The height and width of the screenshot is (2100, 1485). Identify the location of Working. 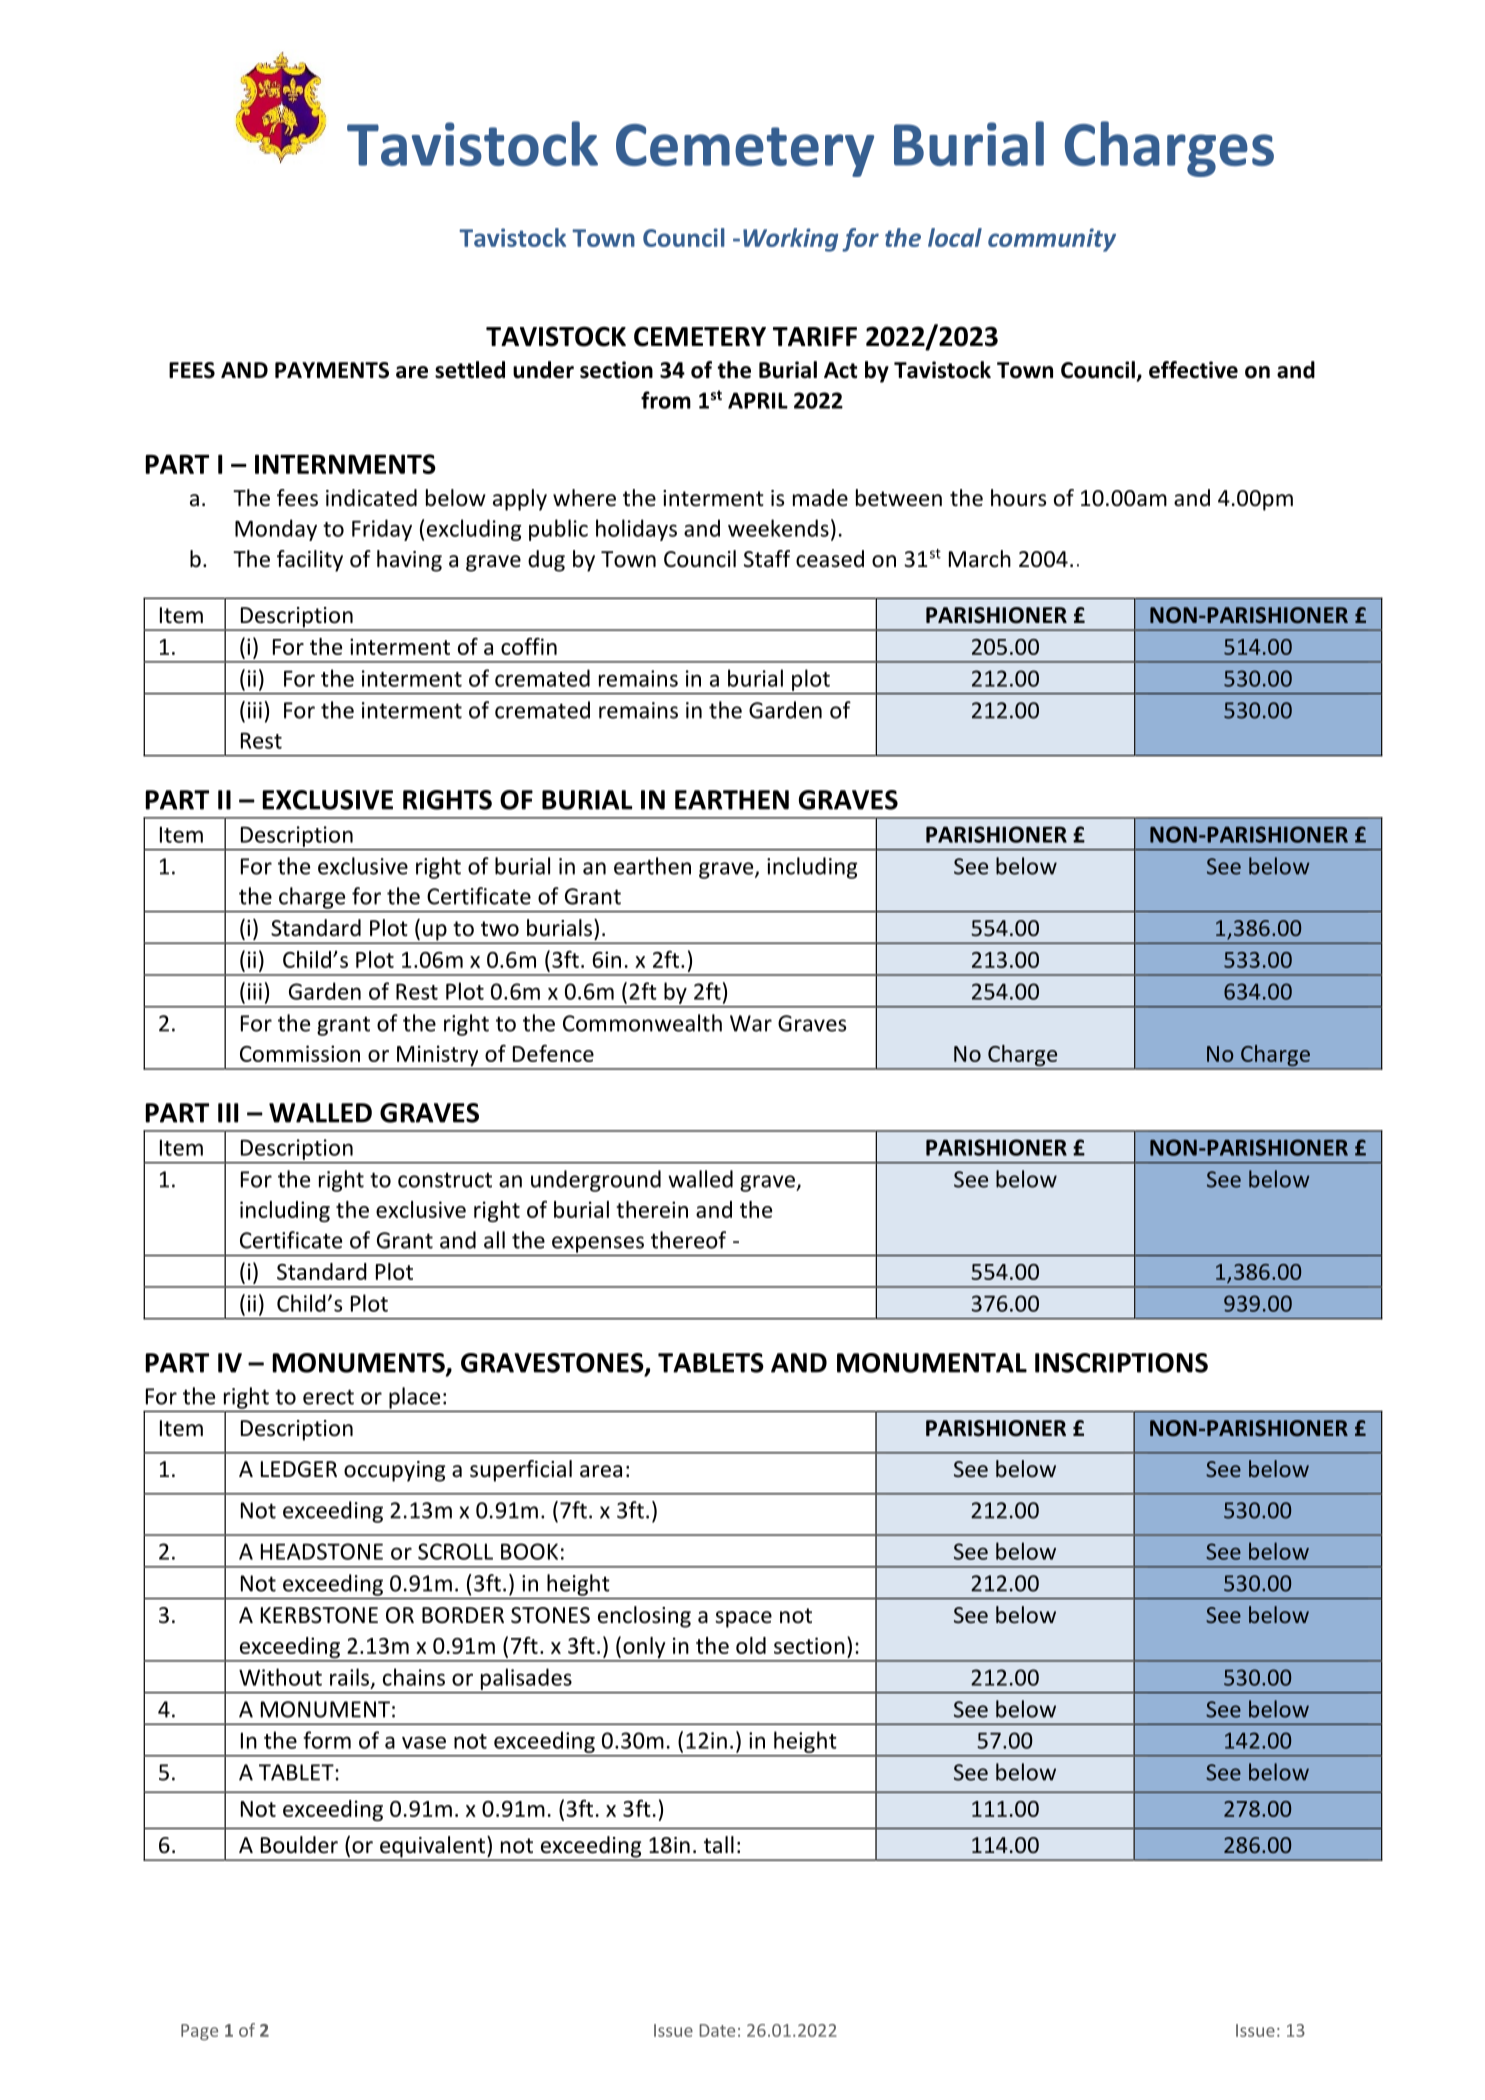
(790, 240).
